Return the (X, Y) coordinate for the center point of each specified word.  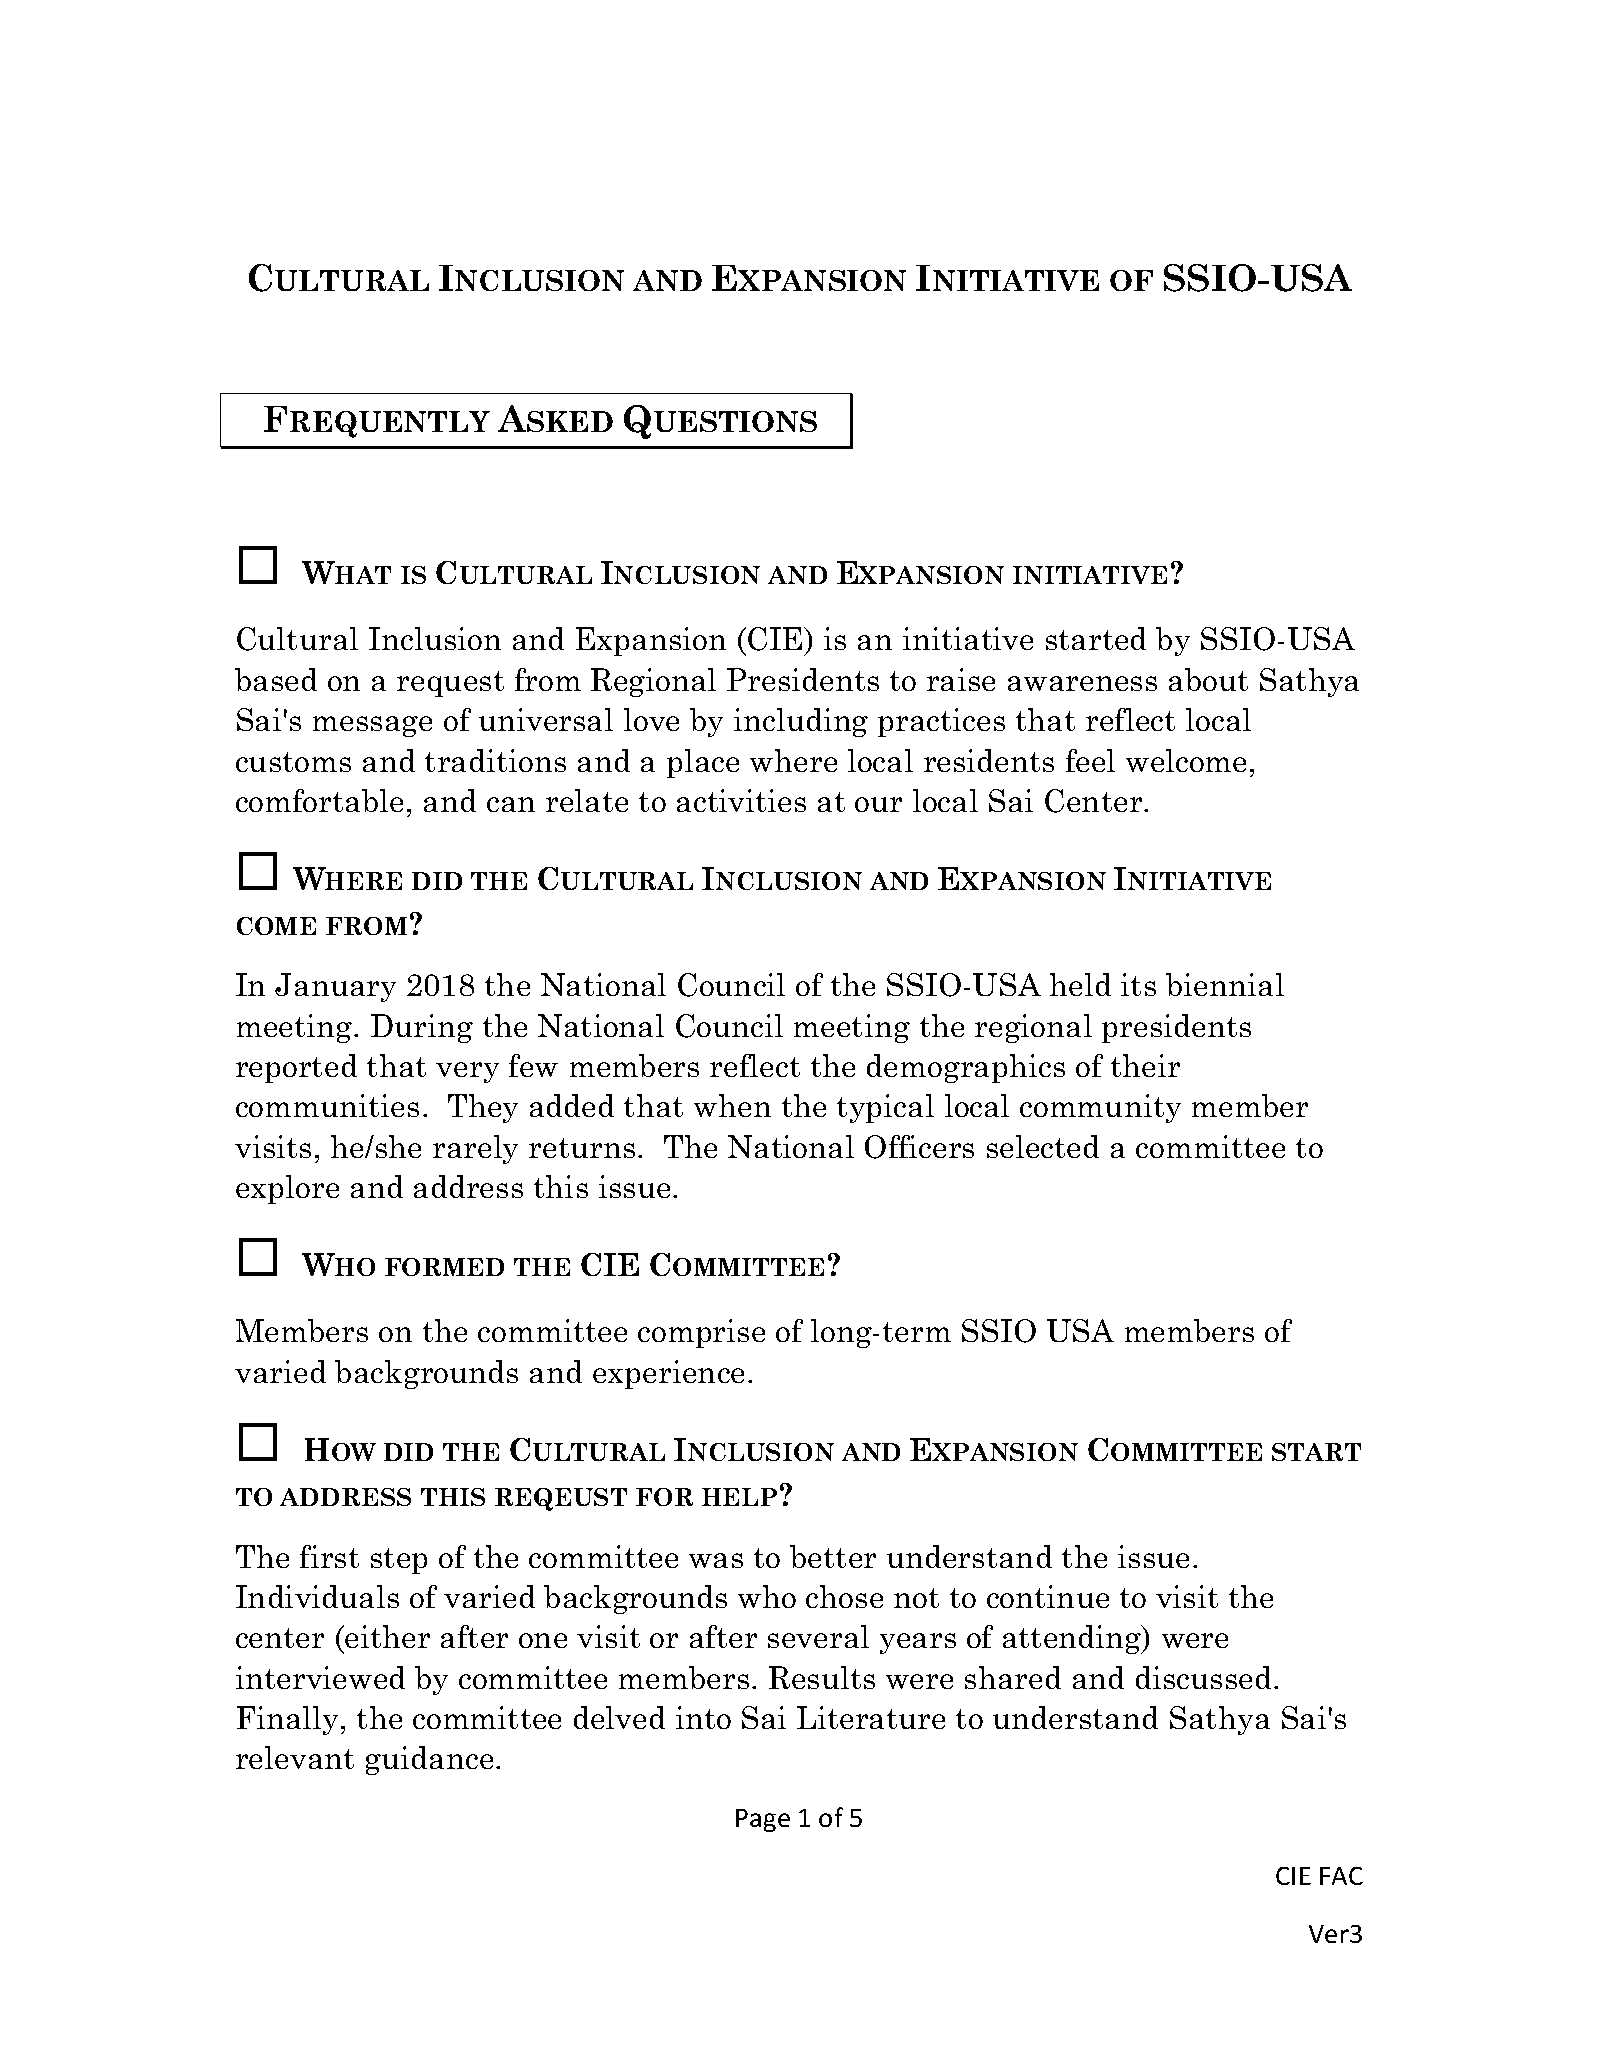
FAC (1341, 1876)
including (801, 722)
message (372, 726)
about (1208, 679)
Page (763, 1820)
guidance (429, 1760)
